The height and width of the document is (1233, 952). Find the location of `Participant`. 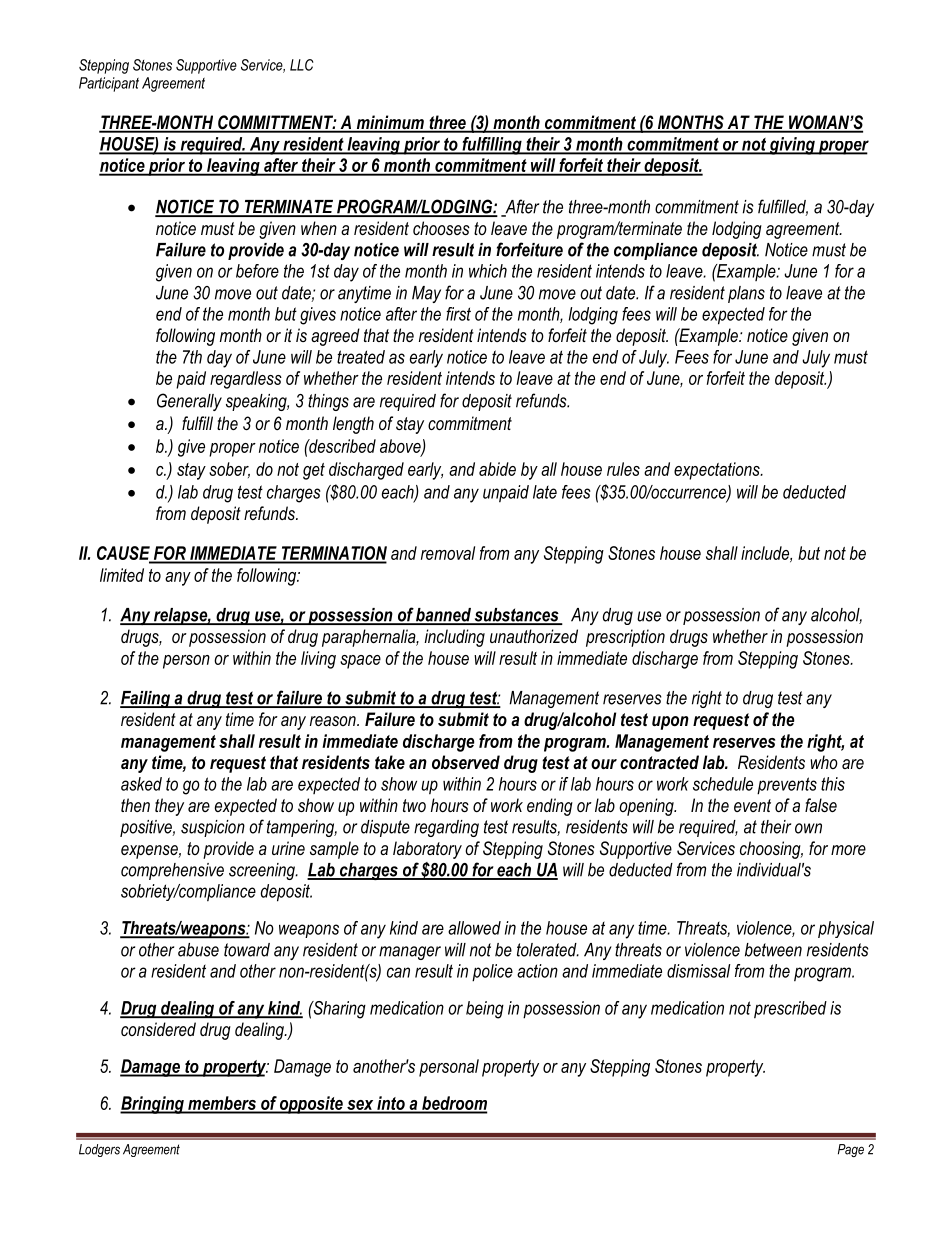

Participant is located at coordinates (109, 84).
